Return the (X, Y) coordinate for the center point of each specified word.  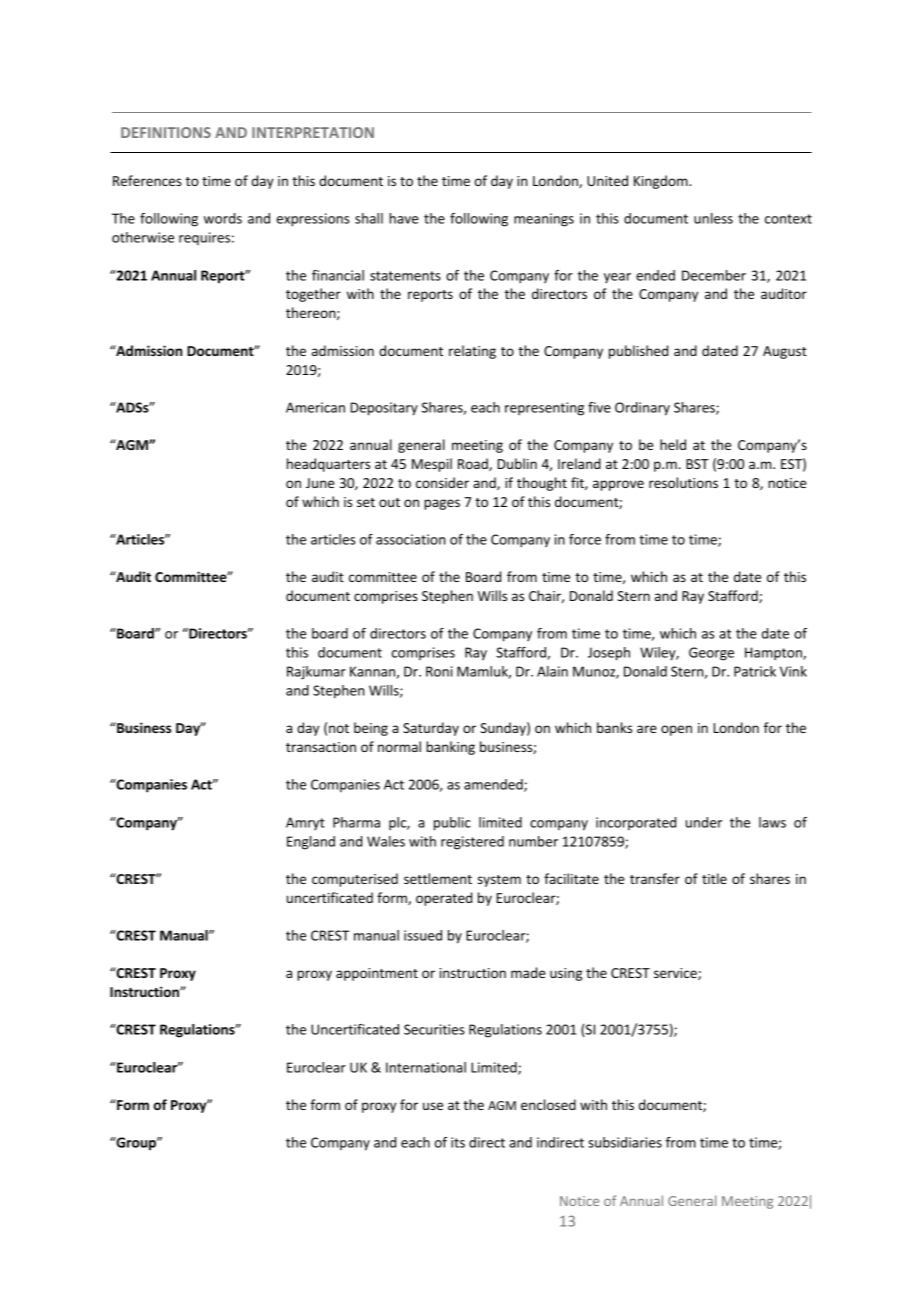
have (404, 218)
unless (713, 218)
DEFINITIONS (166, 132)
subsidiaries (625, 1142)
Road (474, 464)
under (704, 822)
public (452, 824)
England (311, 843)
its (458, 1142)
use (433, 1106)
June (320, 483)
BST (697, 464)
